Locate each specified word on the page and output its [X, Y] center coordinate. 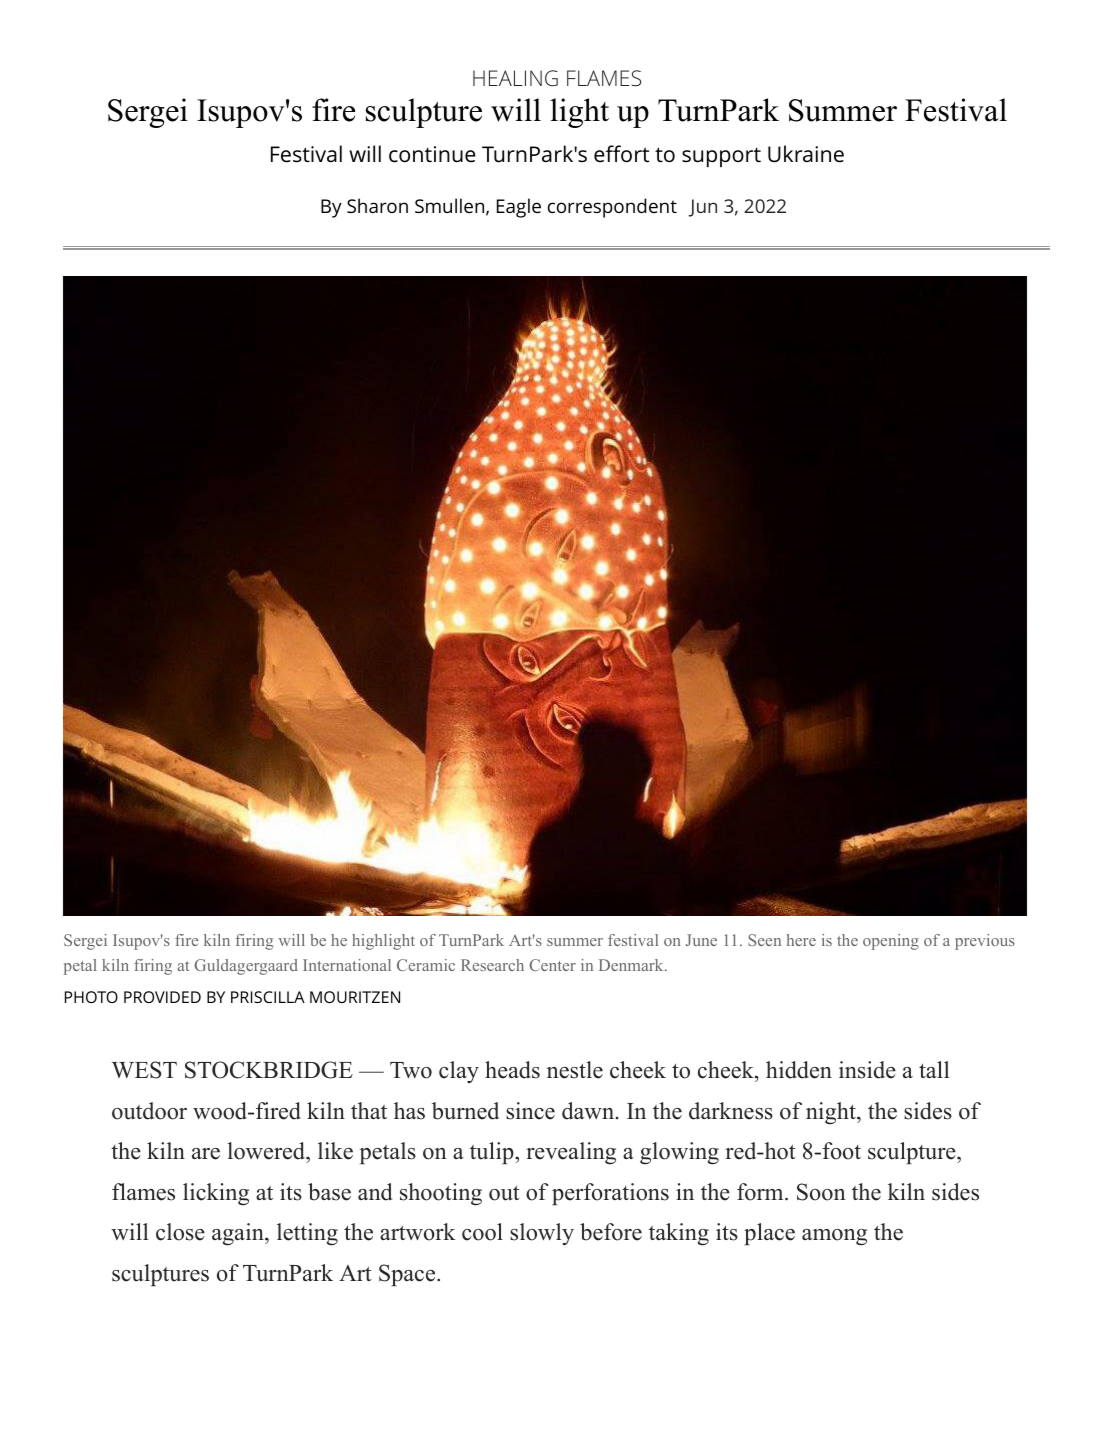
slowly [542, 1234]
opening [891, 942]
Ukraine [806, 154]
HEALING [515, 78]
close [180, 1232]
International [347, 965]
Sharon [377, 205]
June [701, 940]
